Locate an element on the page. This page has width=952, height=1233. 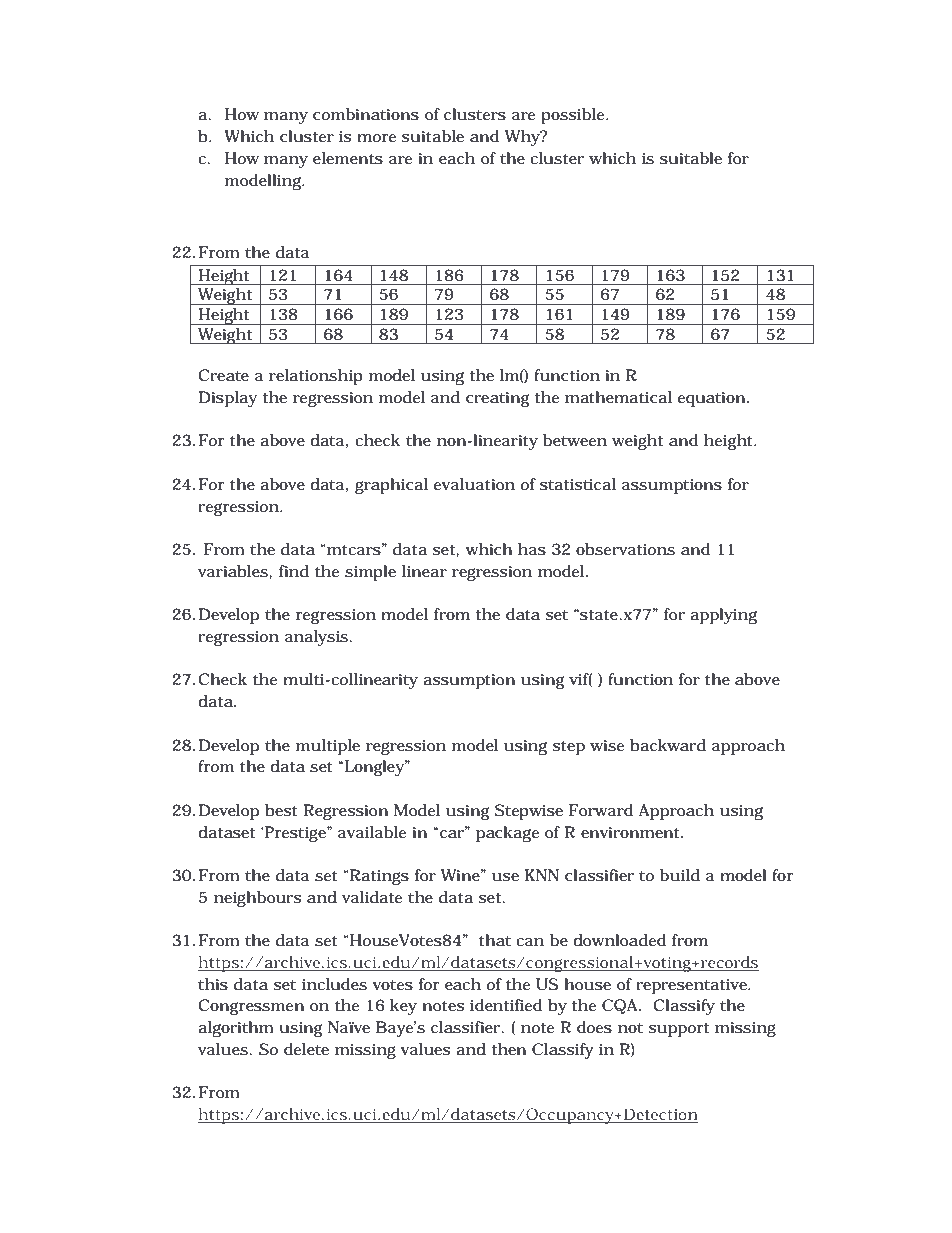
identified is located at coordinates (506, 1005).
